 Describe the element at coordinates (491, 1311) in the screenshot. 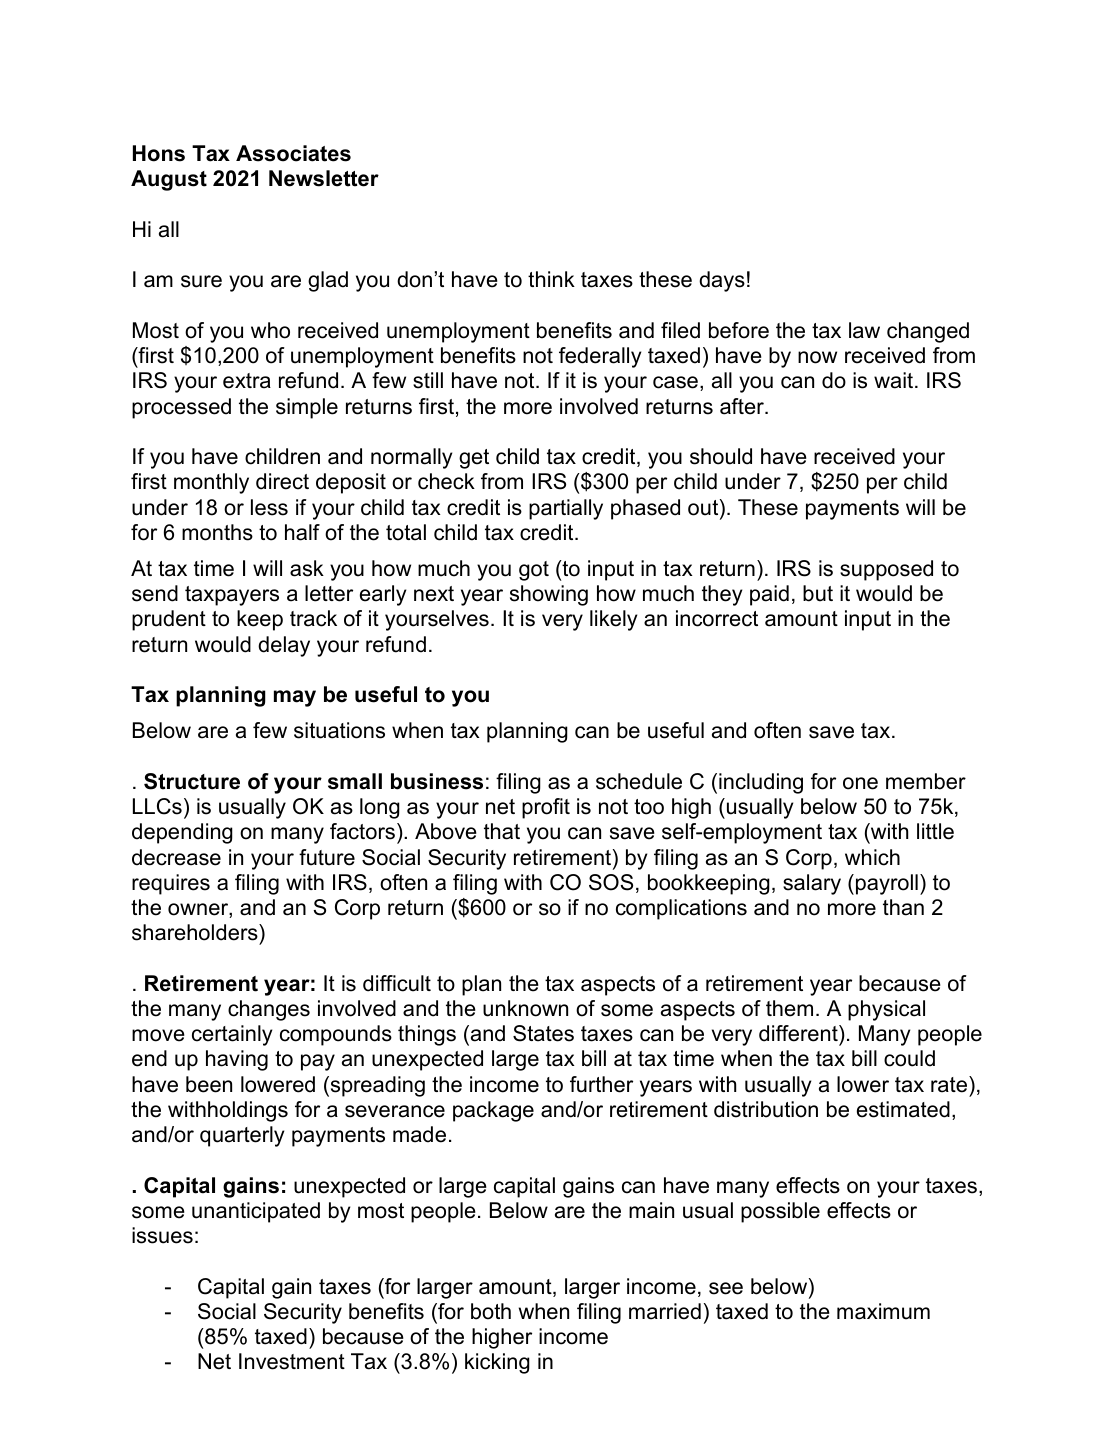

I see `both` at that location.
